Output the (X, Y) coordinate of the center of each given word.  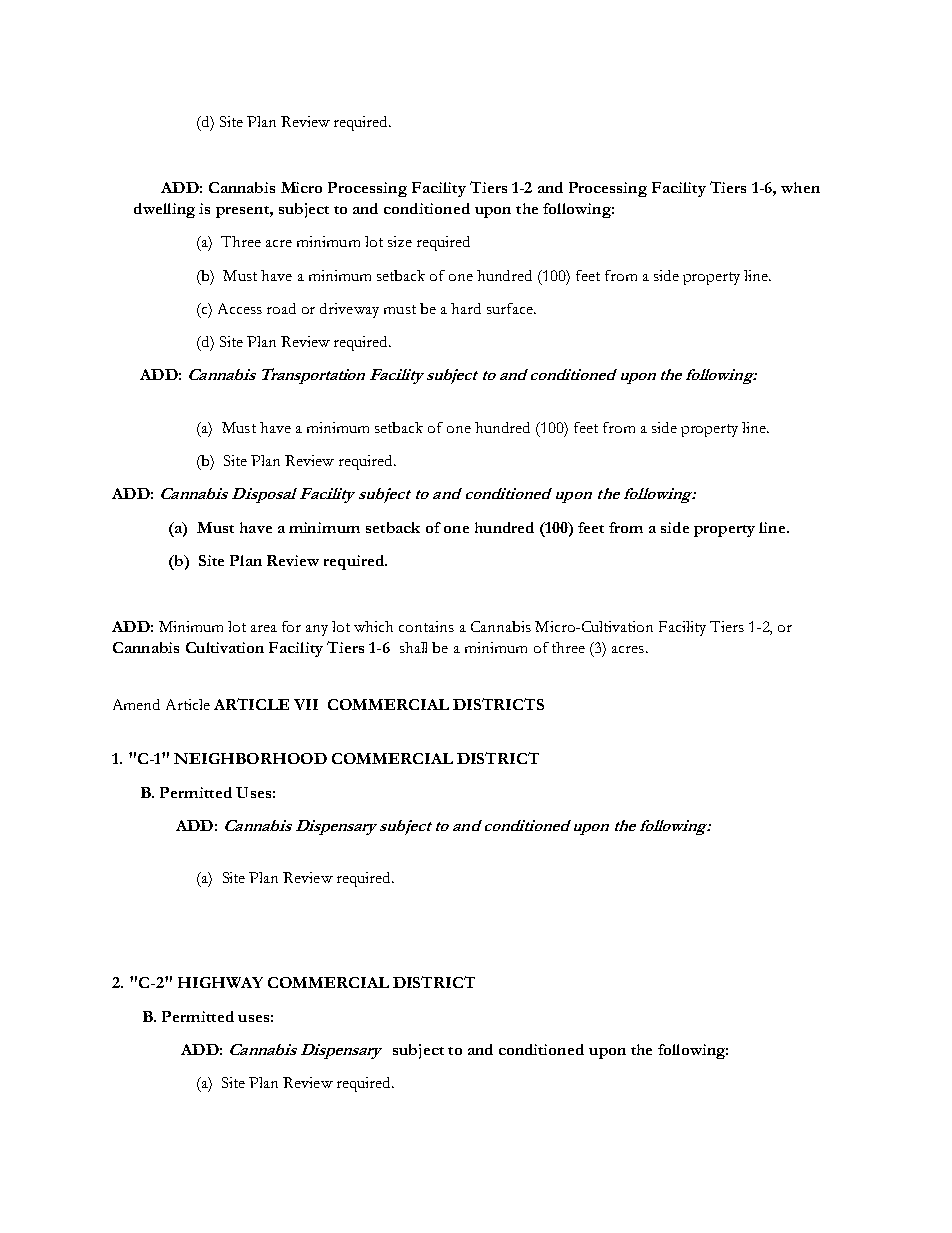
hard (466, 308)
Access (240, 308)
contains (426, 626)
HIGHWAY (220, 982)
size (400, 241)
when (800, 187)
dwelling (164, 210)
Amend (136, 704)
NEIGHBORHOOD (250, 758)
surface (511, 308)
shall (413, 647)
